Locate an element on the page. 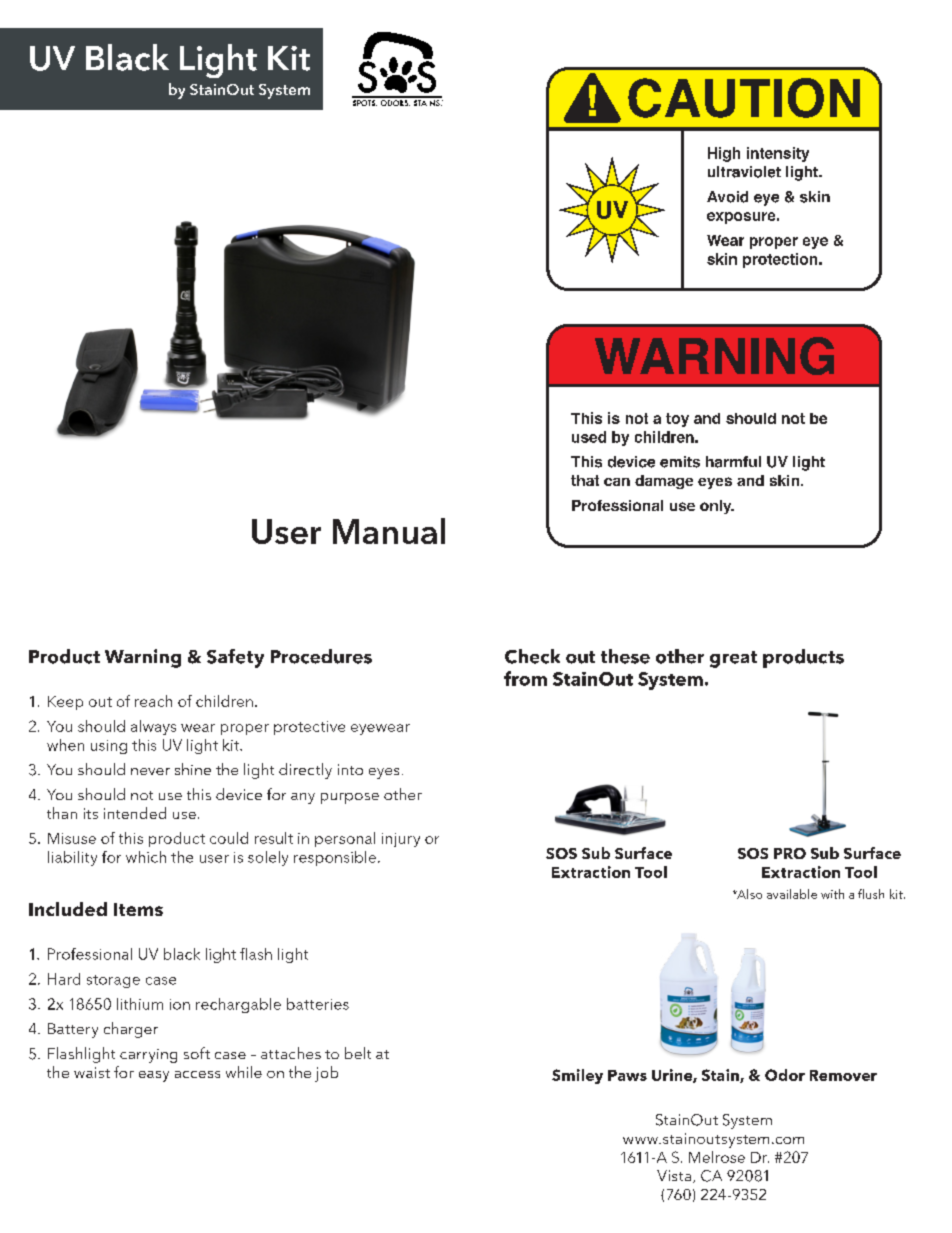 The width and height of the image is (952, 1233). great is located at coordinates (733, 659).
